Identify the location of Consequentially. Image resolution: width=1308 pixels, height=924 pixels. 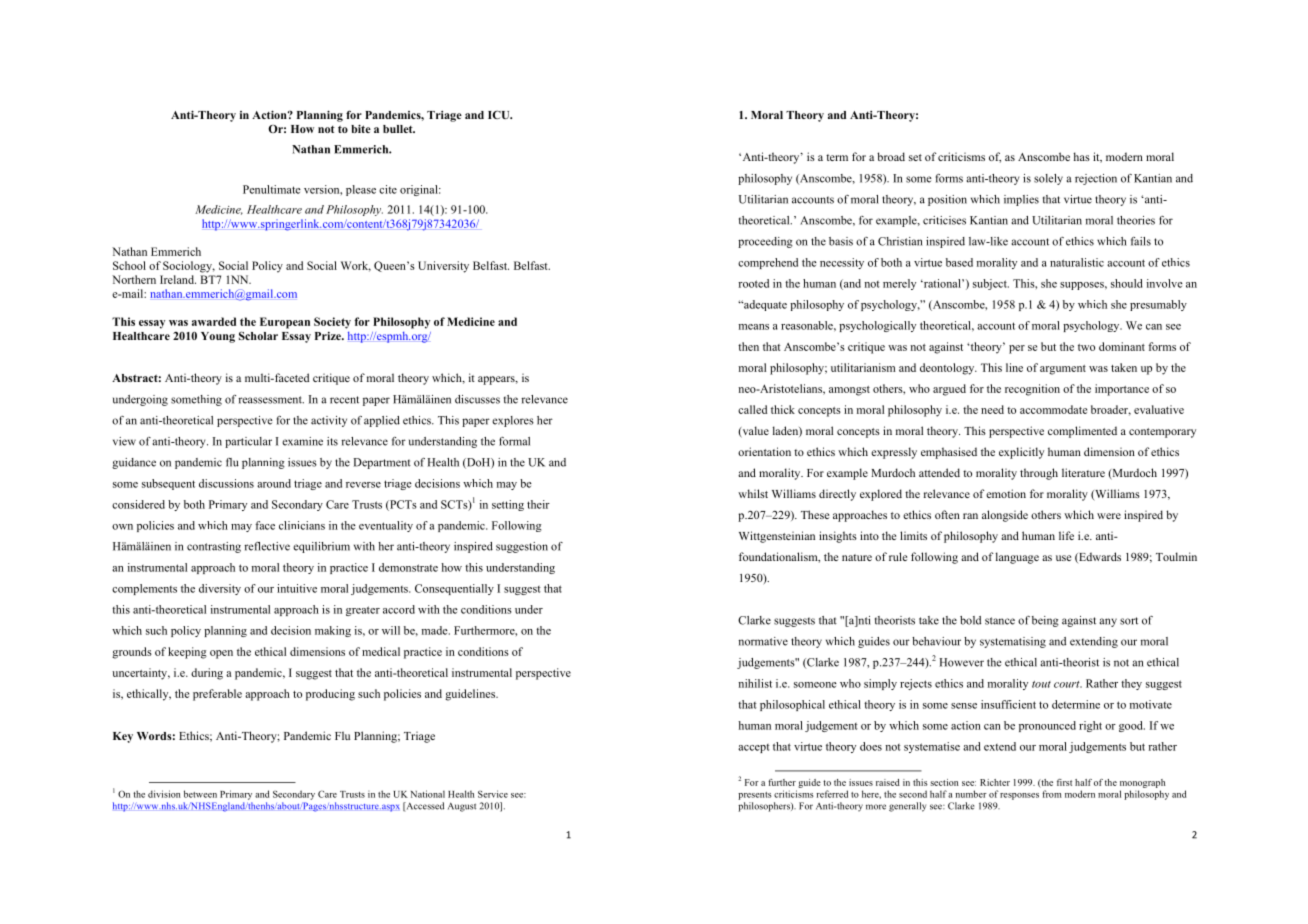
(454, 589).
